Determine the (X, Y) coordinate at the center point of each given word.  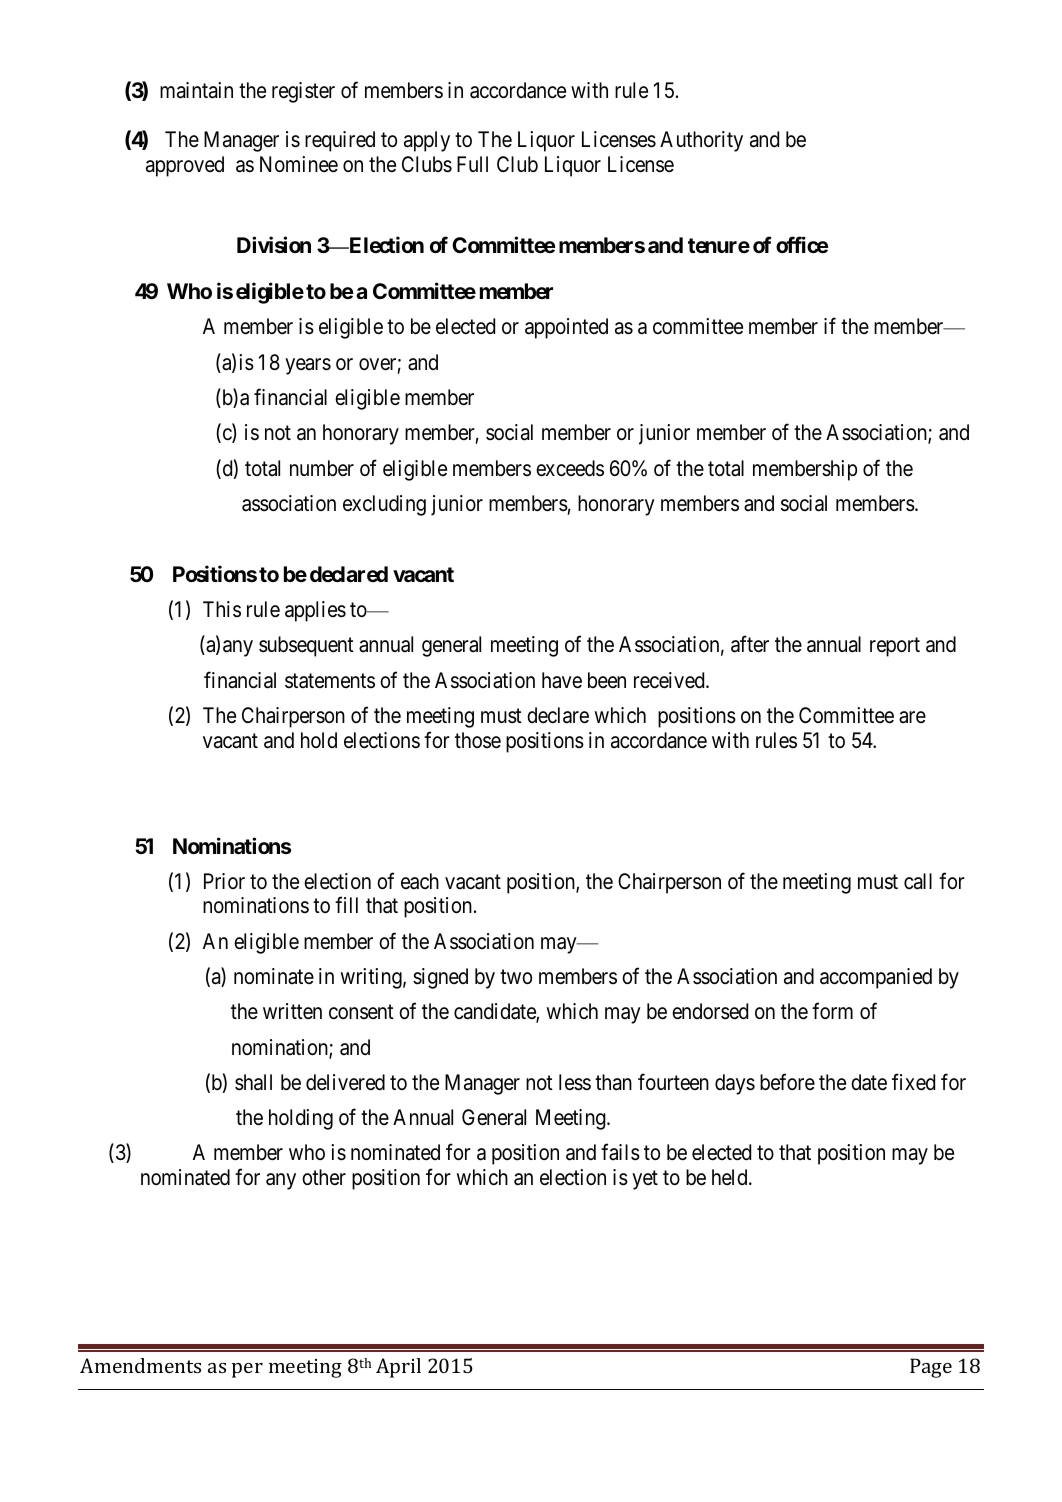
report (895, 647)
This (222, 609)
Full (472, 164)
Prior (224, 881)
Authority (701, 141)
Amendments (140, 1365)
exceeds (570, 468)
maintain (196, 90)
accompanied (876, 978)
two (516, 977)
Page (931, 1368)
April (398, 1368)
